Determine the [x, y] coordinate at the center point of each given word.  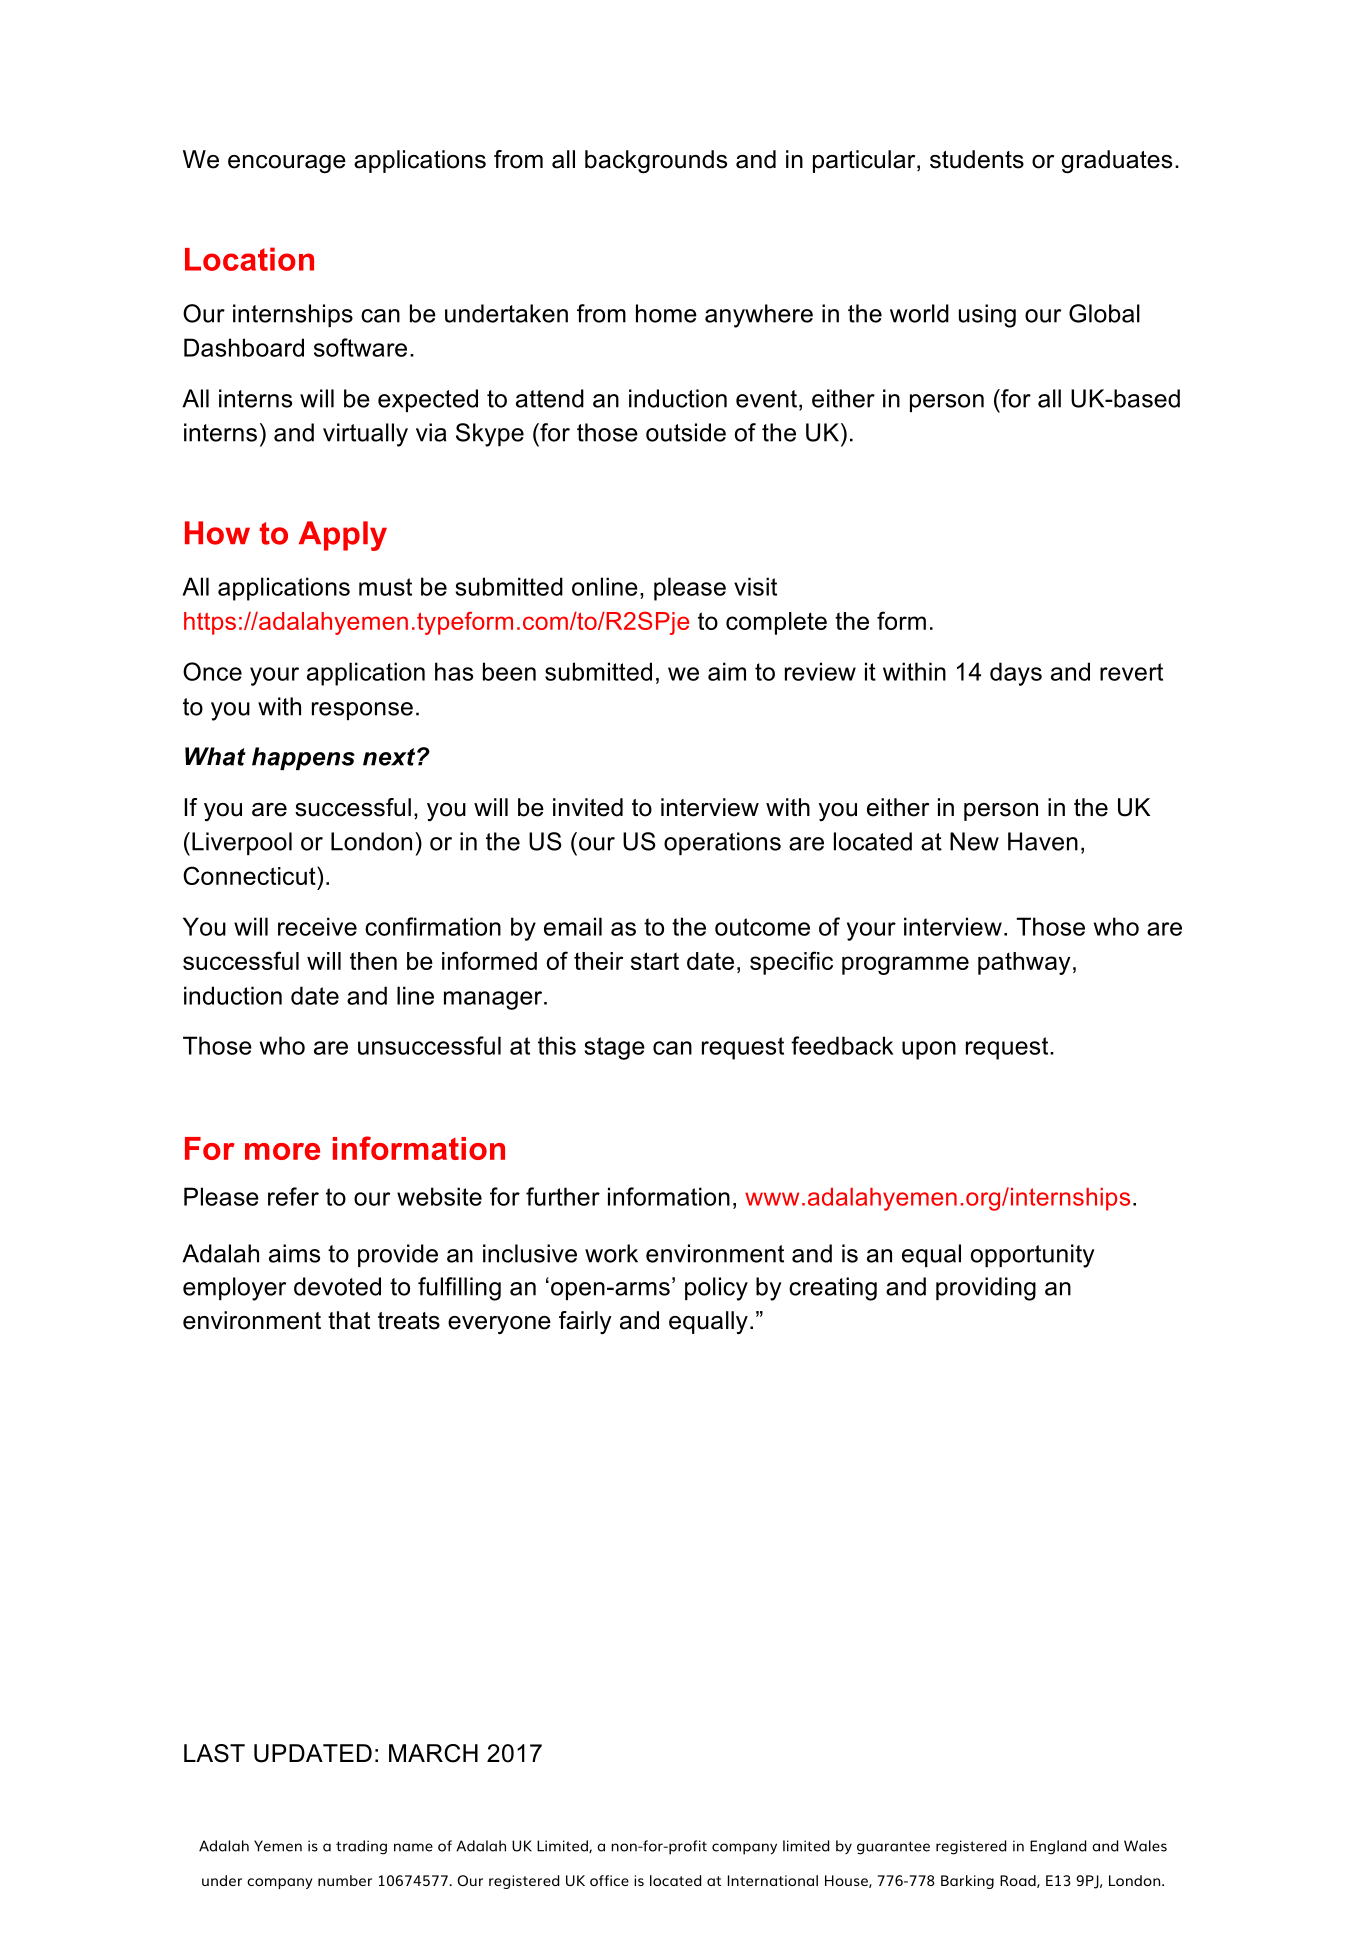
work [611, 1253]
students [977, 159]
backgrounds [656, 162]
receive [317, 926]
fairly [585, 1322]
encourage [287, 164]
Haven [1043, 841]
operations [722, 843]
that [349, 1320]
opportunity [1033, 1256]
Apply [343, 536]
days [1016, 674]
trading [361, 1847]
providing [986, 1289]
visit [755, 586]
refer [293, 1196]
